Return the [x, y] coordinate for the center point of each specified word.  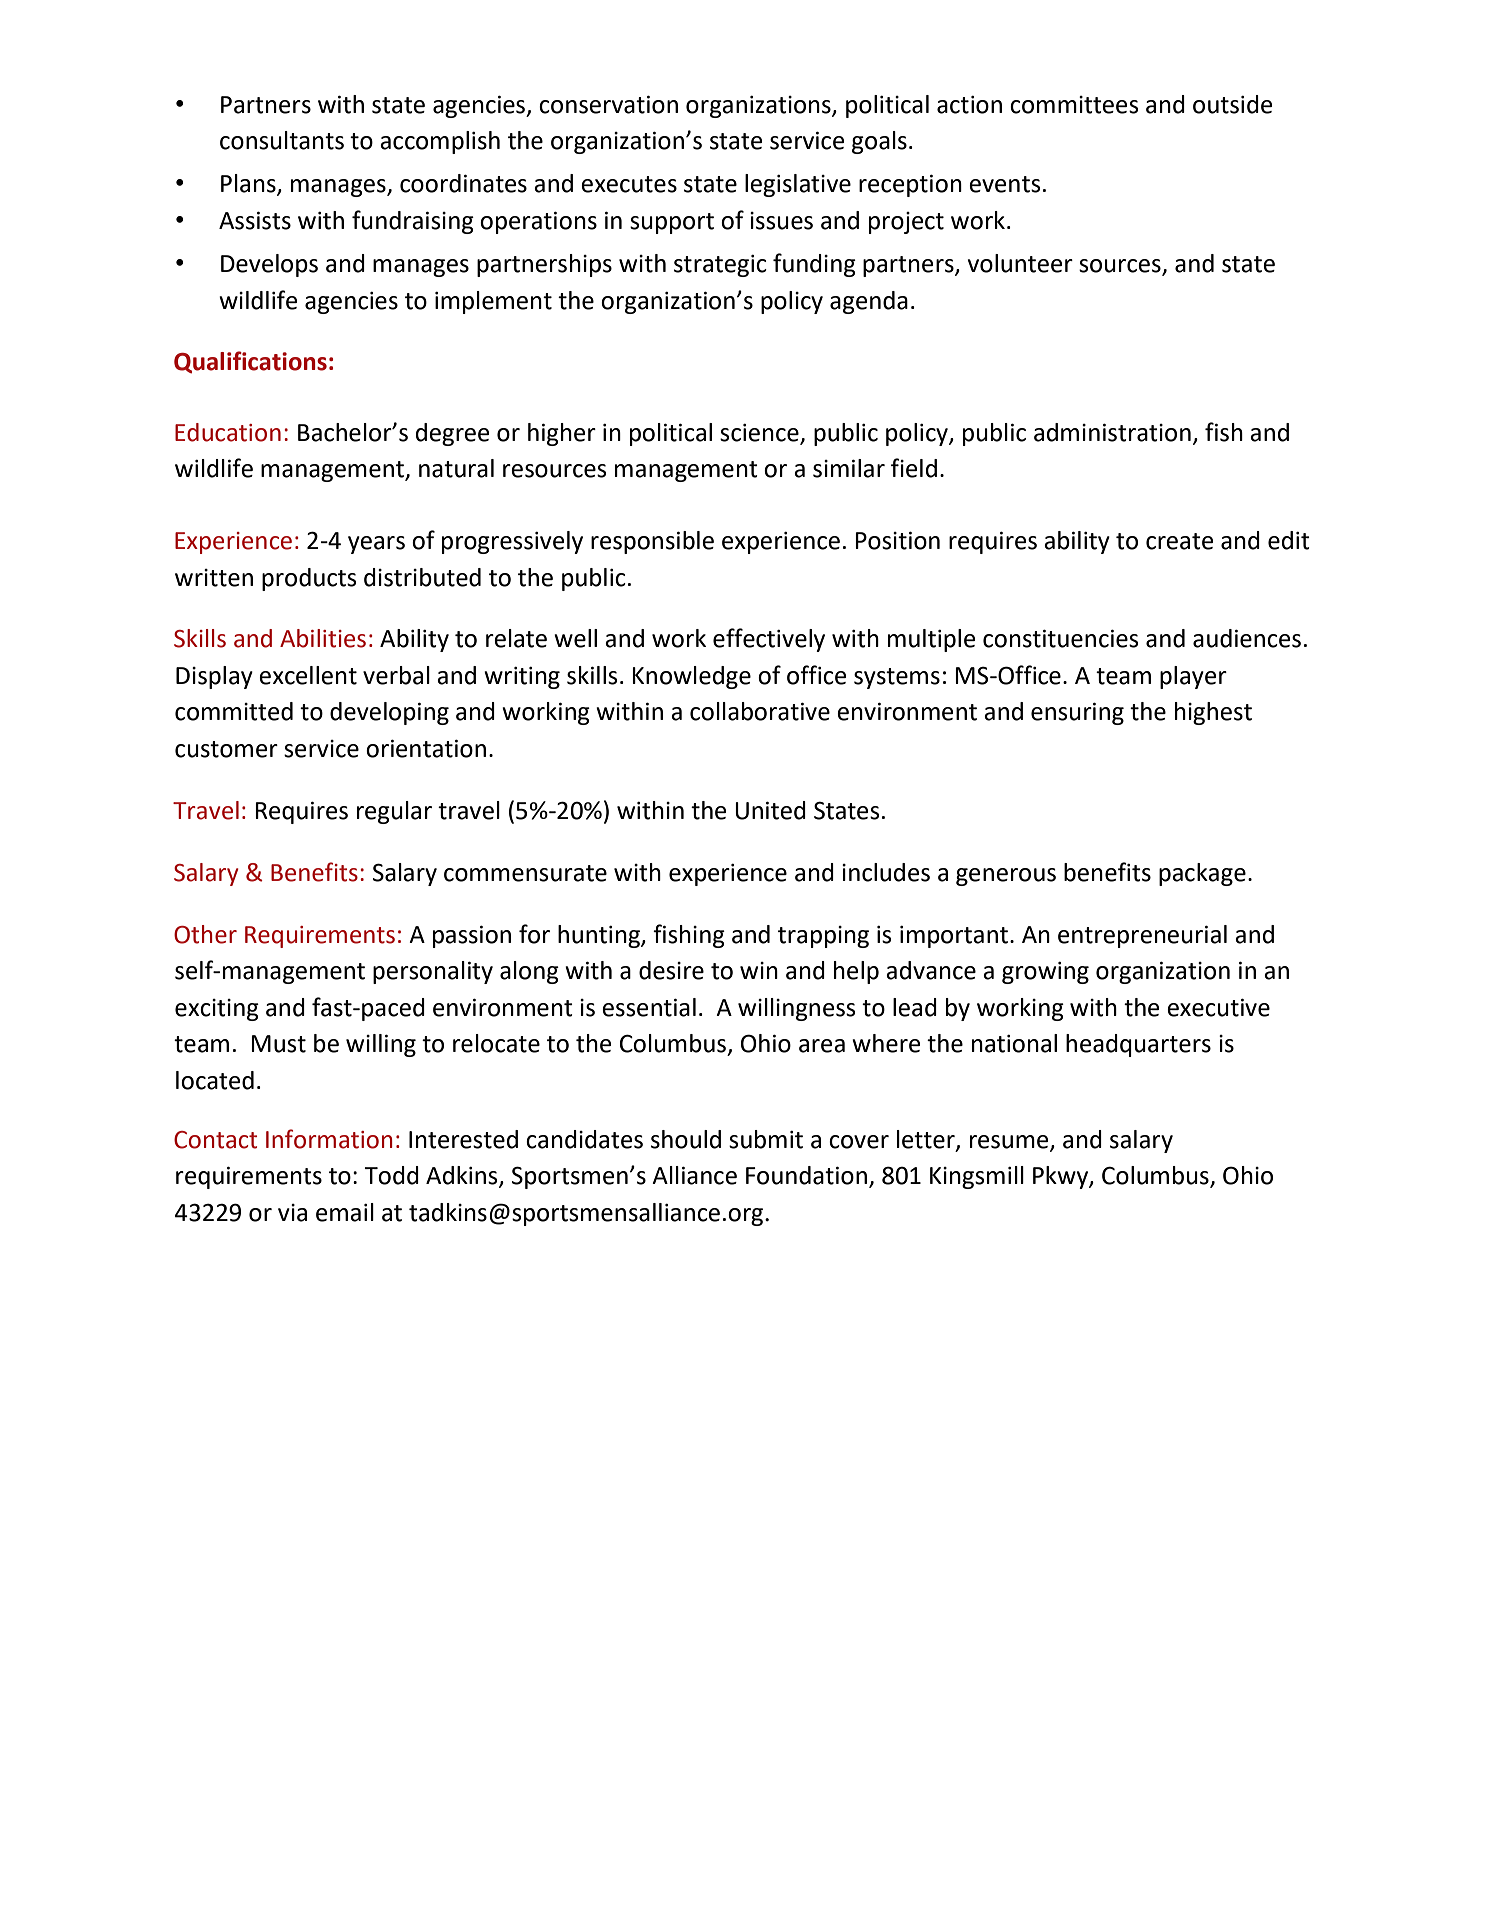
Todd [391, 1175]
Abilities [323, 638]
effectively [769, 640]
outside [1232, 104]
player [1193, 677]
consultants [282, 140]
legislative [798, 185]
